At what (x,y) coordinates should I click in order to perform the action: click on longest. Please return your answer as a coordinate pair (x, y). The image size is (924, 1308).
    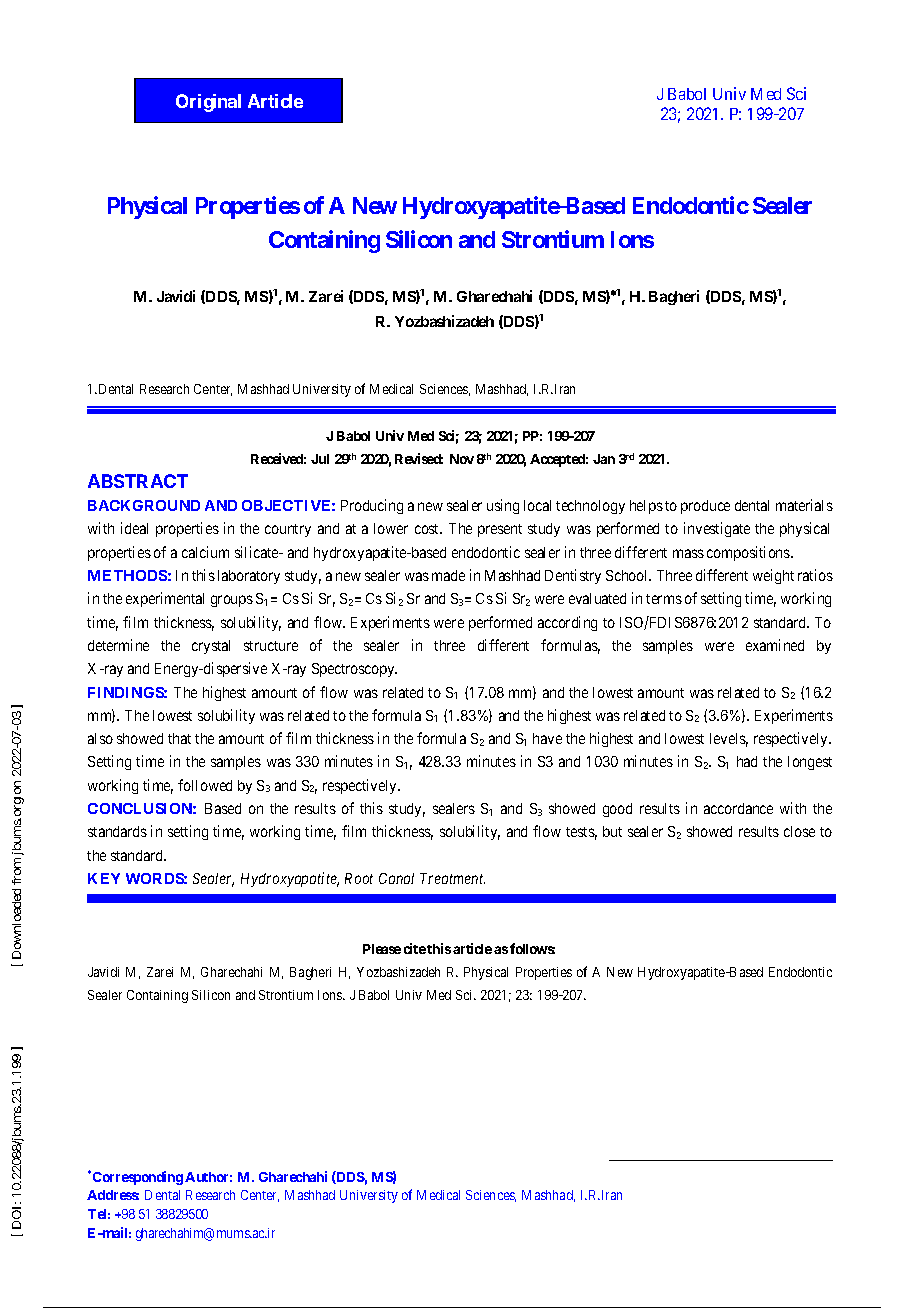
    Looking at the image, I should click on (810, 763).
